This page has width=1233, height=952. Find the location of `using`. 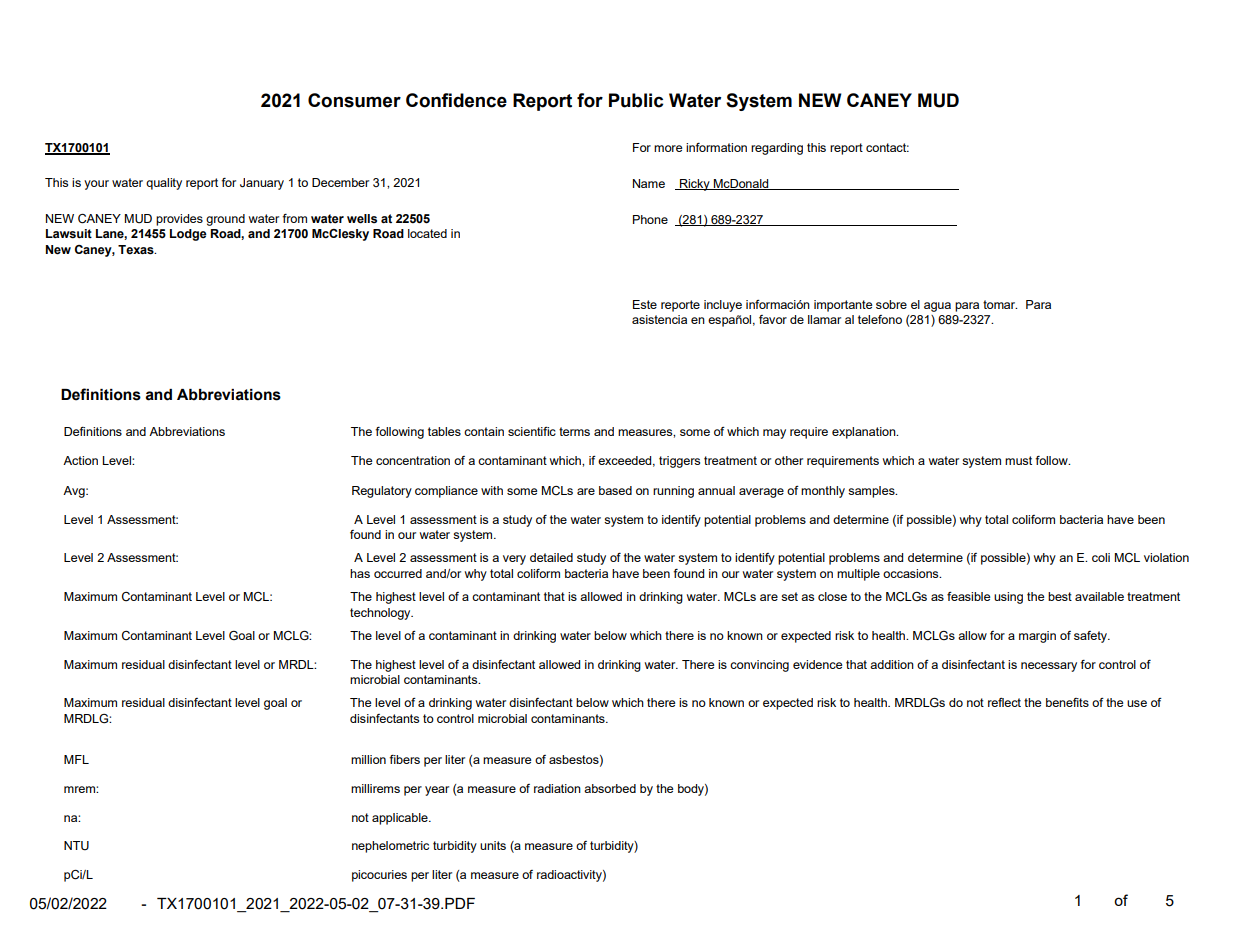

using is located at coordinates (1008, 598).
